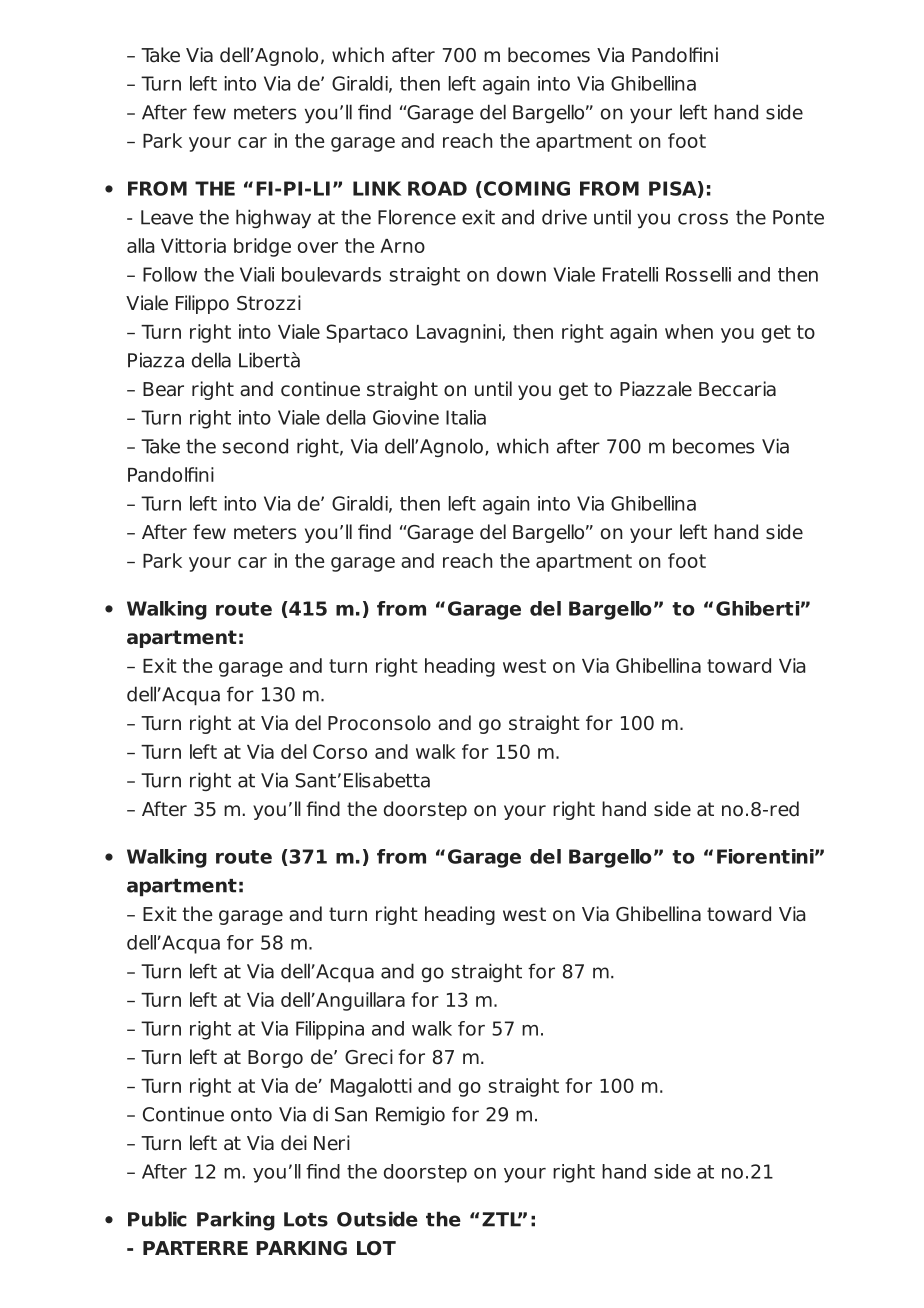  What do you see at coordinates (466, 417) in the document?
I see `Italia` at bounding box center [466, 417].
